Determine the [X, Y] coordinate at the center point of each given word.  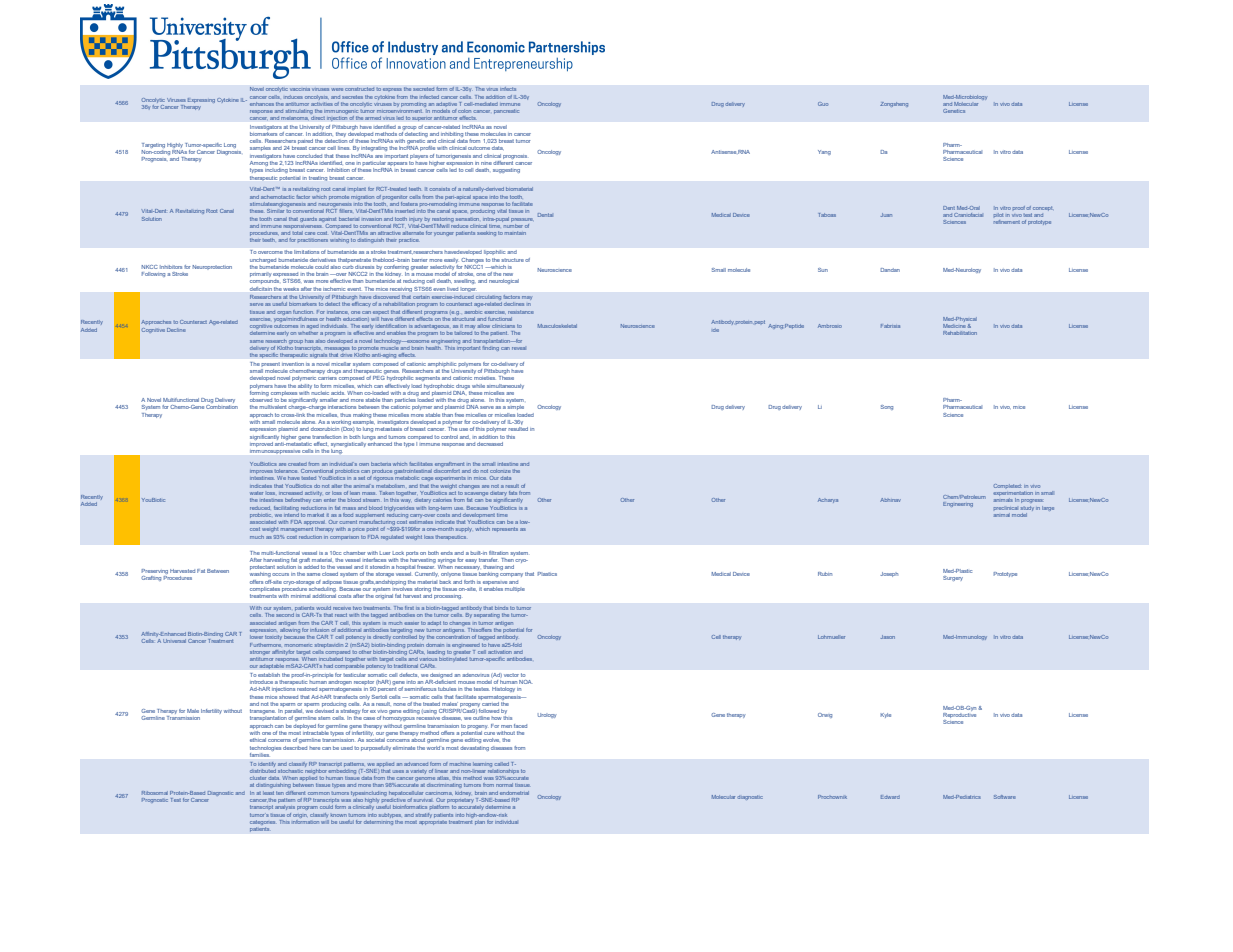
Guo [823, 104]
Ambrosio [830, 326]
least [268, 793]
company [511, 575]
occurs [280, 574]
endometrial [514, 793]
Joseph [889, 574]
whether [308, 333]
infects [508, 89]
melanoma [294, 118]
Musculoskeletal [557, 326]
